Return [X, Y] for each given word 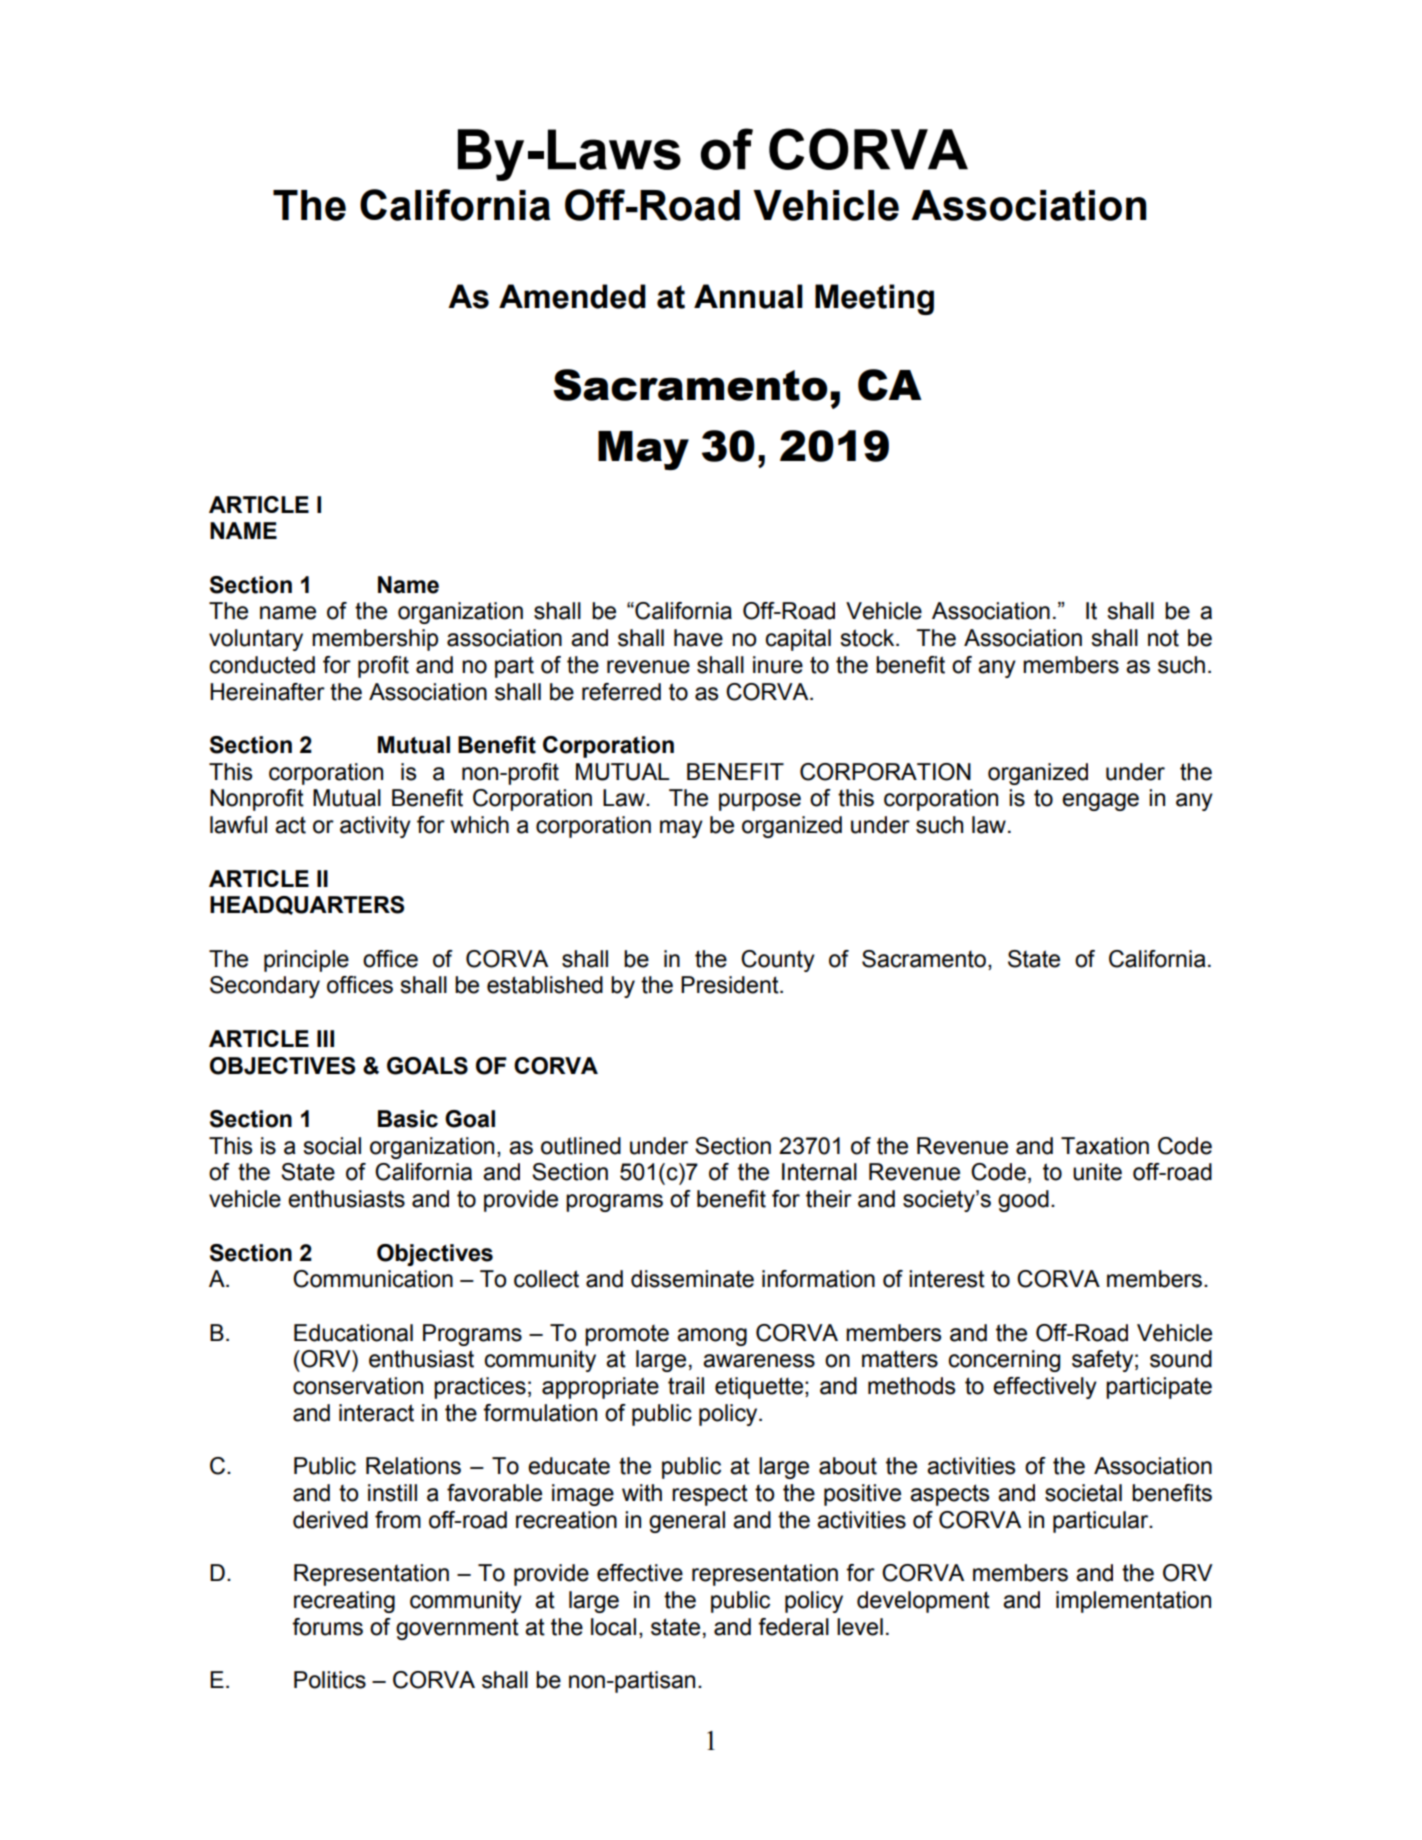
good [1023, 1201]
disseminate [692, 1279]
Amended [572, 296]
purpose [760, 802]
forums [327, 1627]
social [332, 1146]
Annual [748, 296]
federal [793, 1627]
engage [1100, 802]
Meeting [874, 299]
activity [375, 827]
